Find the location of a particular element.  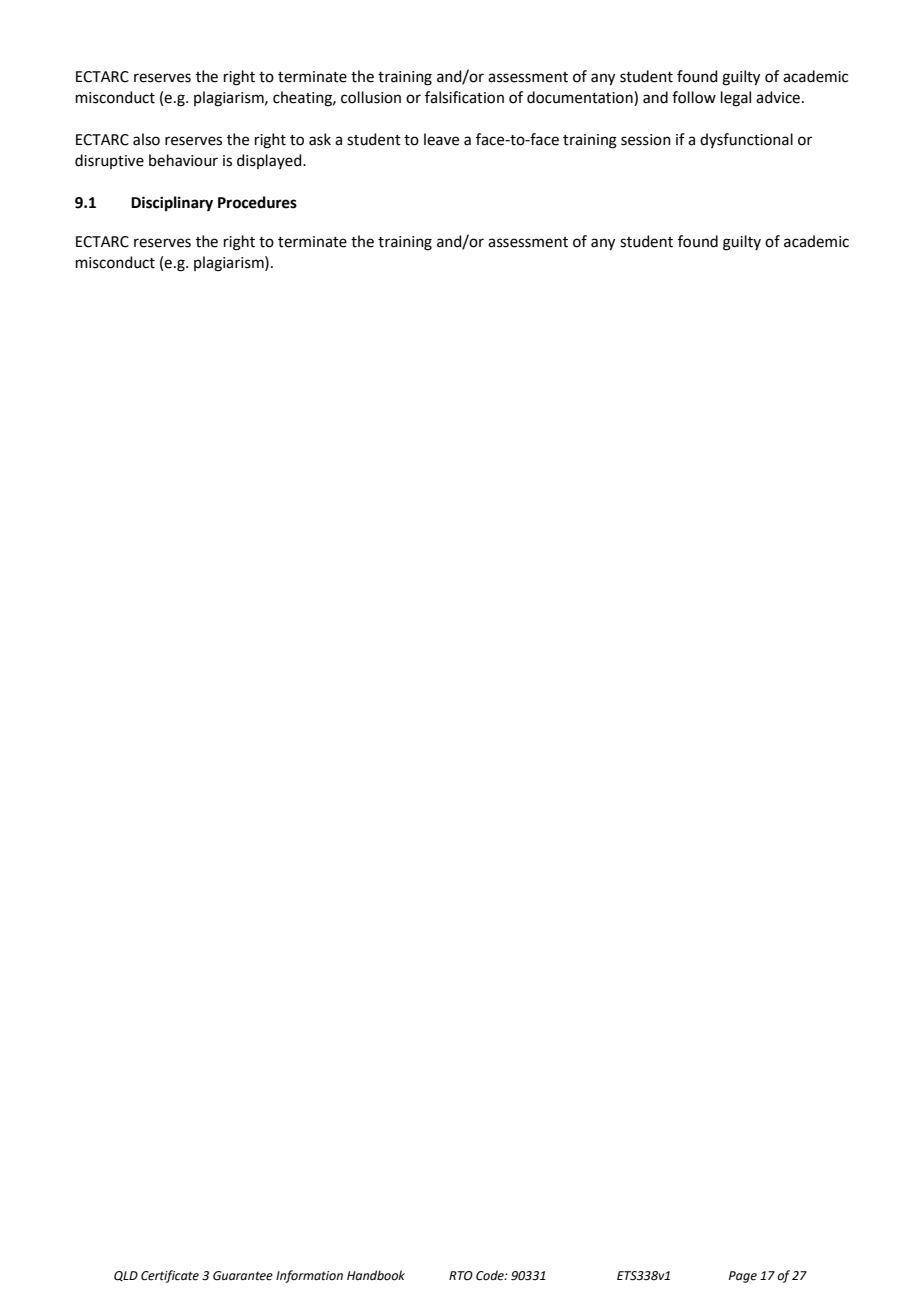

behaviour is located at coordinates (183, 160).
